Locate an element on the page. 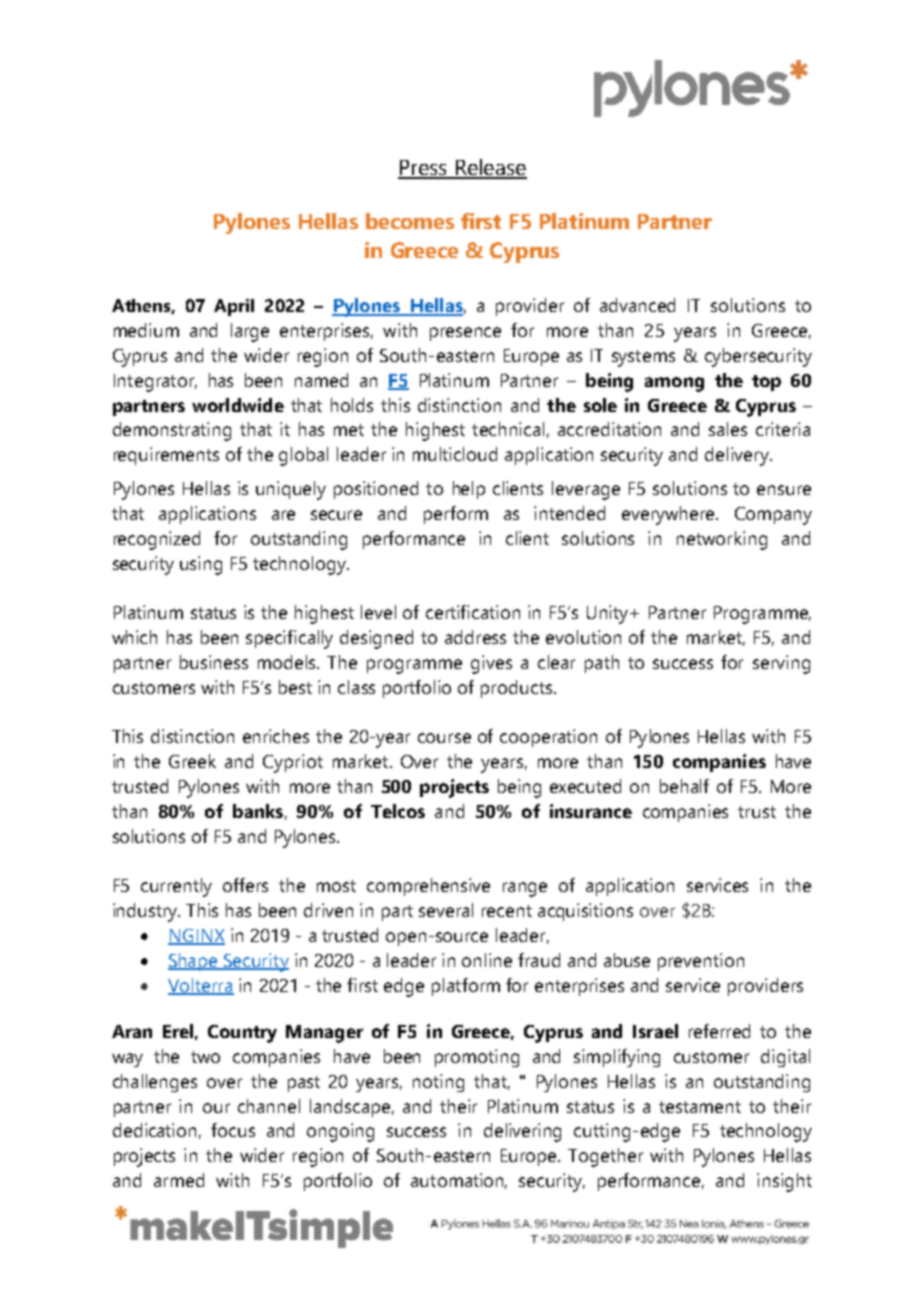 The height and width of the document is (1309, 924). several is located at coordinates (446, 910).
